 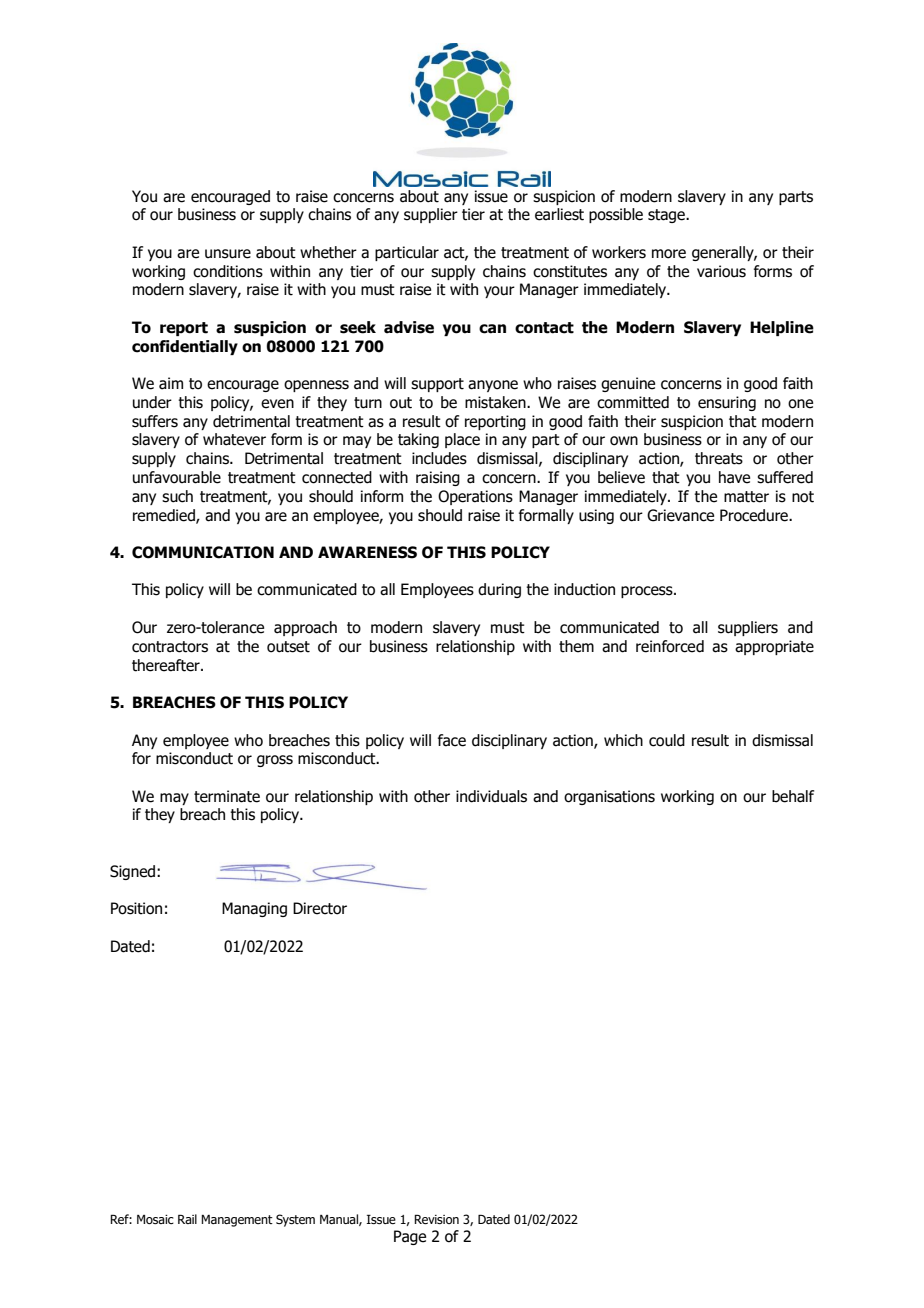 I want to click on various, so click(x=721, y=271).
